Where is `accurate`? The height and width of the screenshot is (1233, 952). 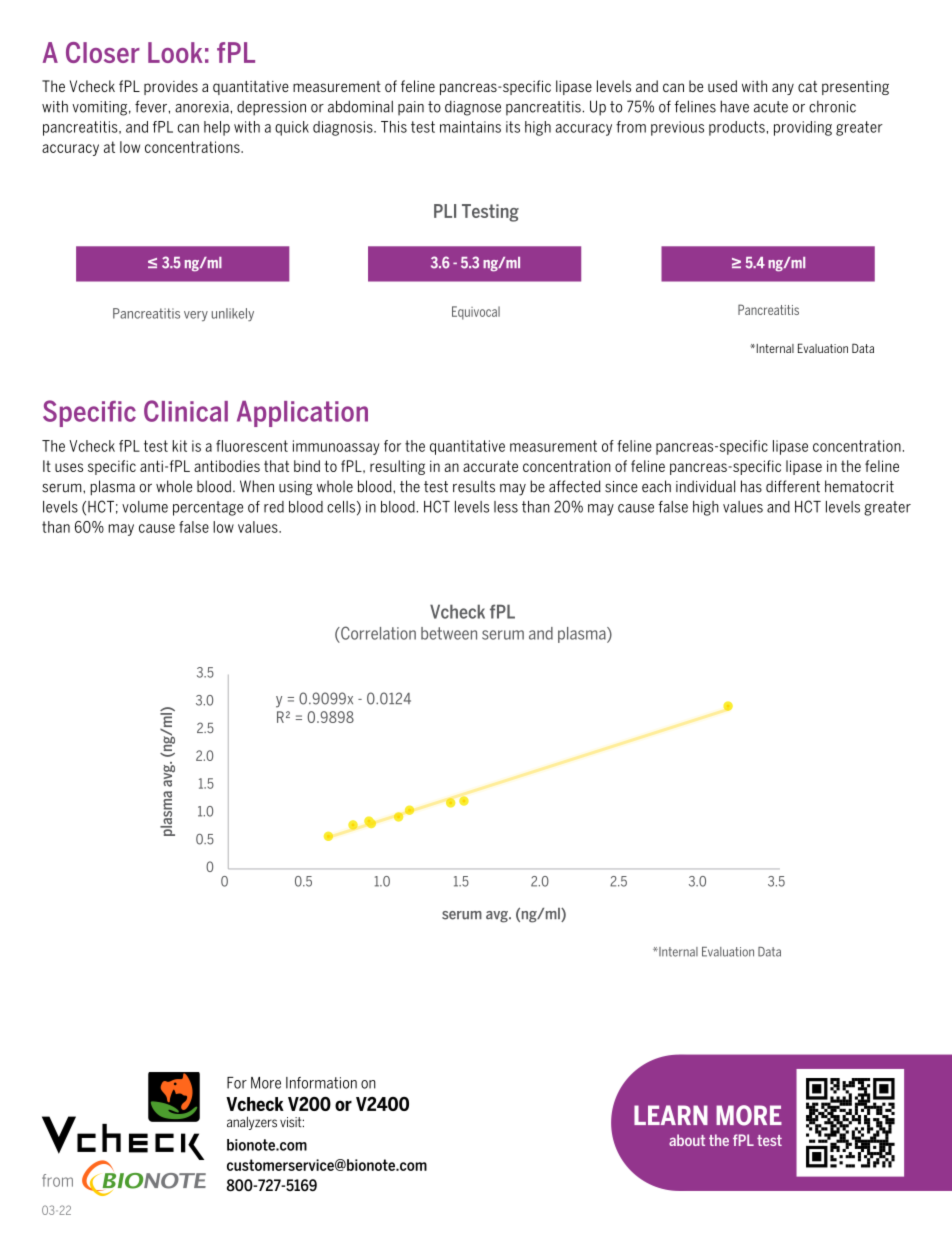 accurate is located at coordinates (490, 466).
